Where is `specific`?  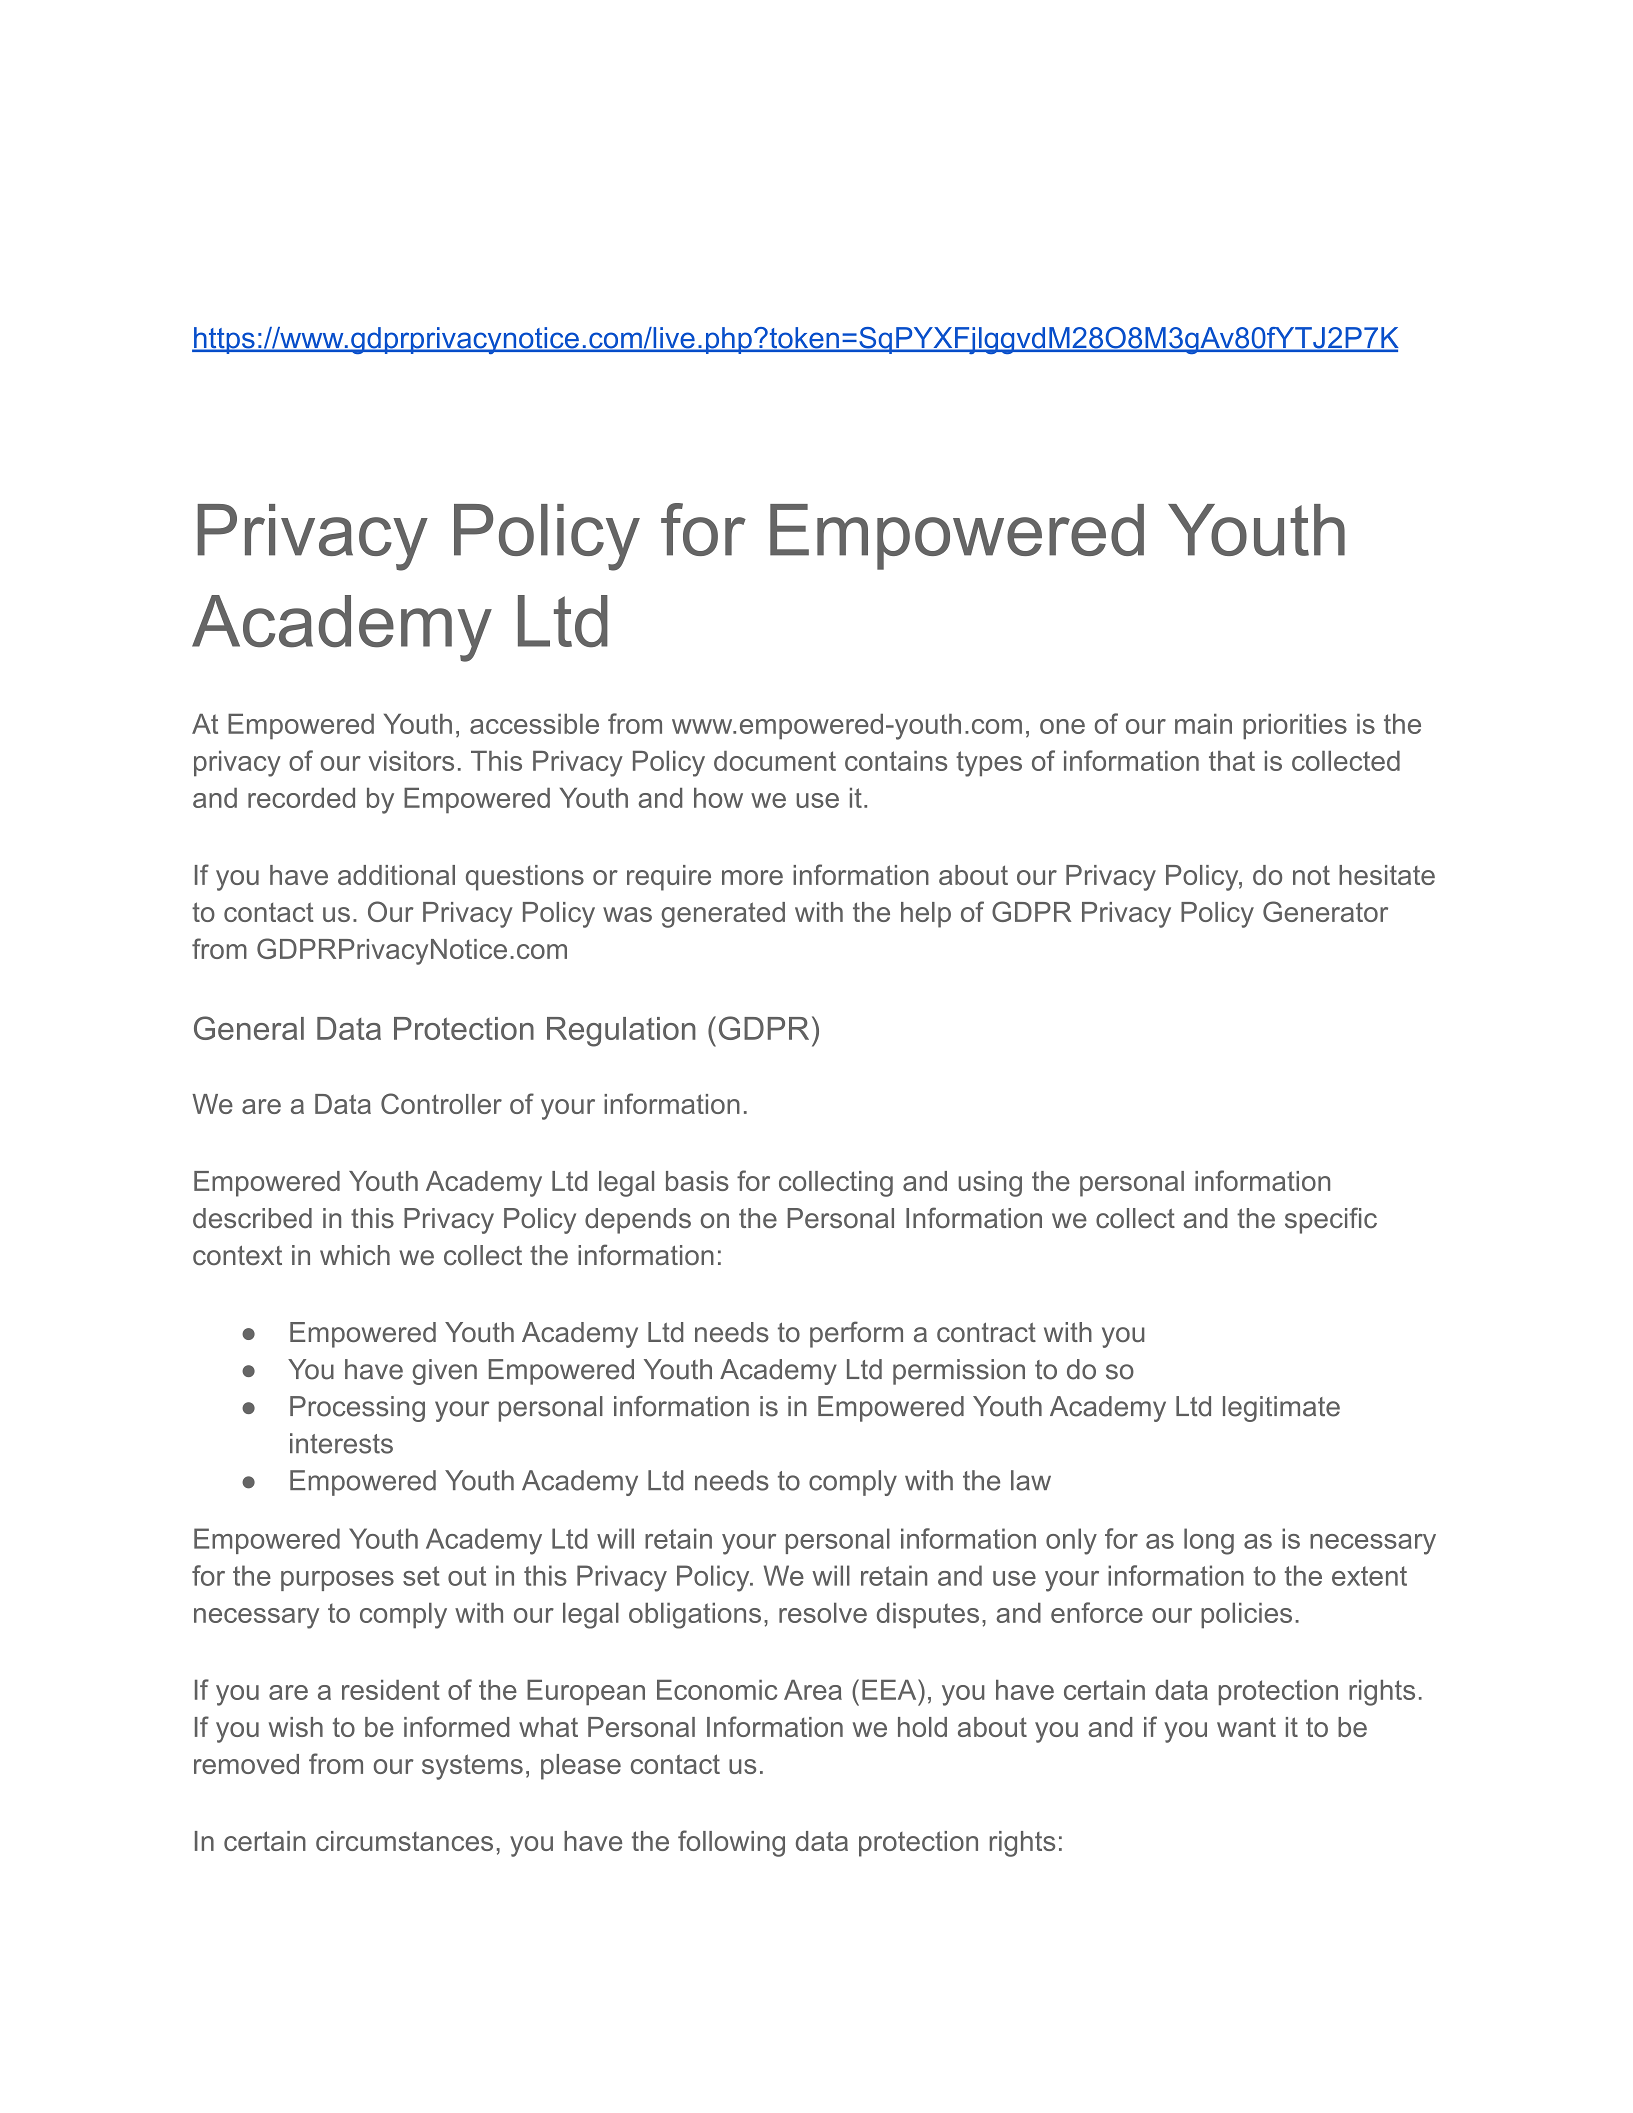 specific is located at coordinates (1331, 1220).
